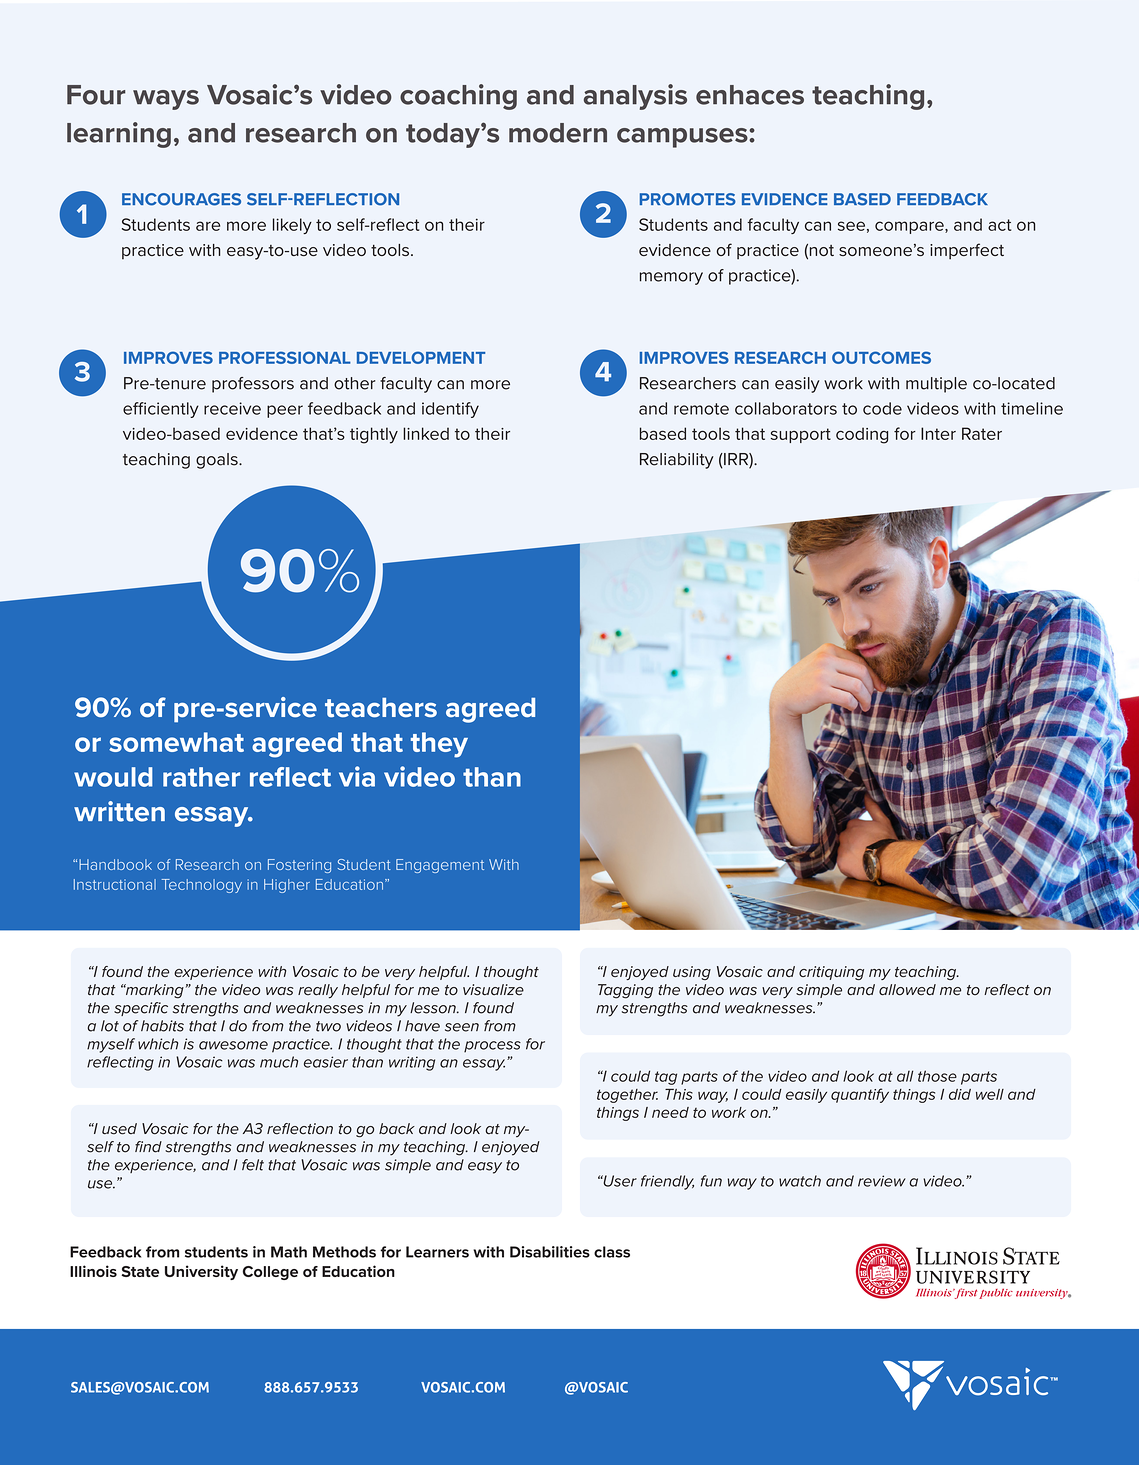 The image size is (1139, 1465). Describe the element at coordinates (201, 1272) in the page. I see `University` at that location.
